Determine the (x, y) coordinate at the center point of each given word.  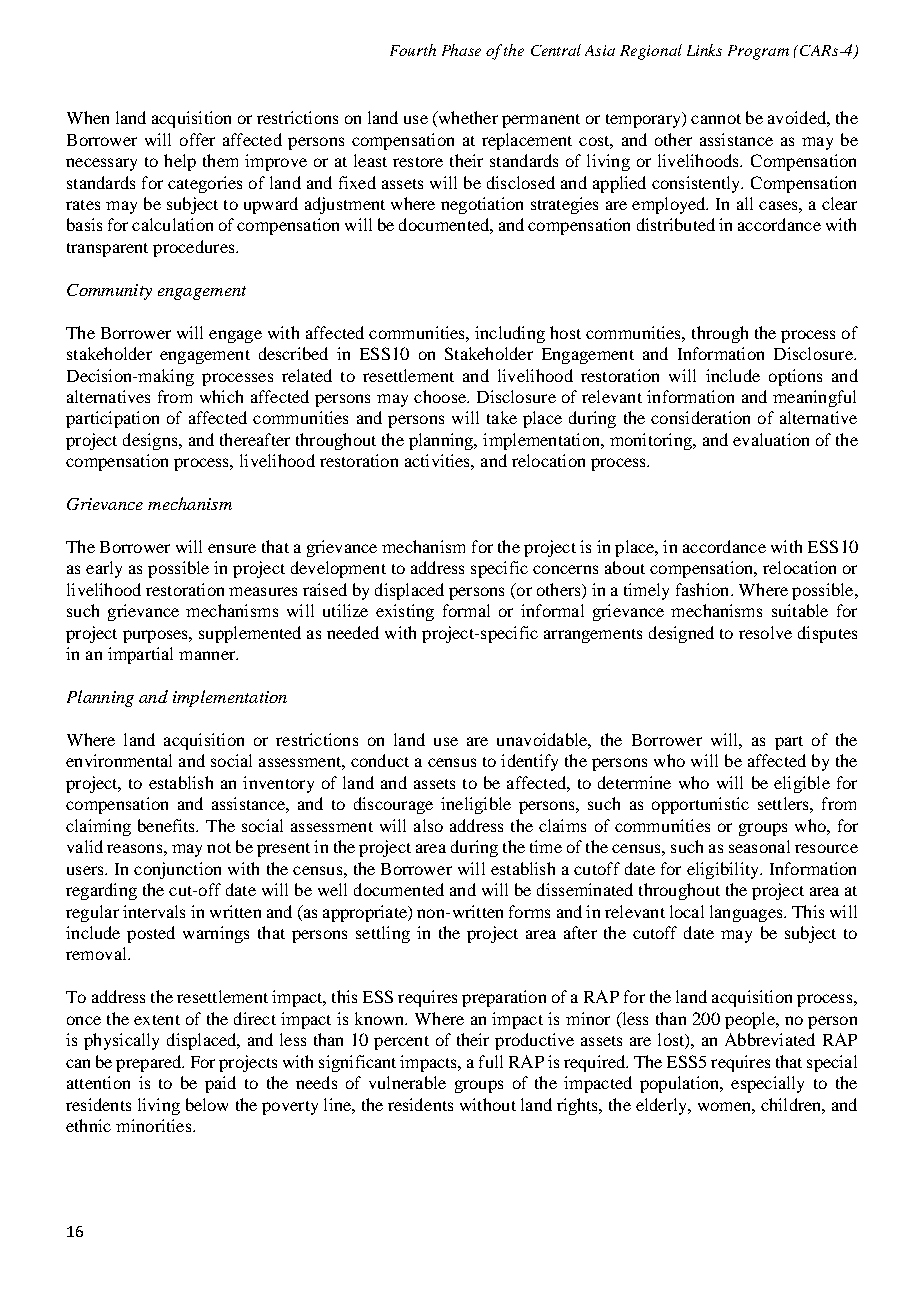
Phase (461, 50)
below (207, 1104)
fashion (704, 589)
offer (197, 139)
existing (405, 612)
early (104, 569)
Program (758, 52)
